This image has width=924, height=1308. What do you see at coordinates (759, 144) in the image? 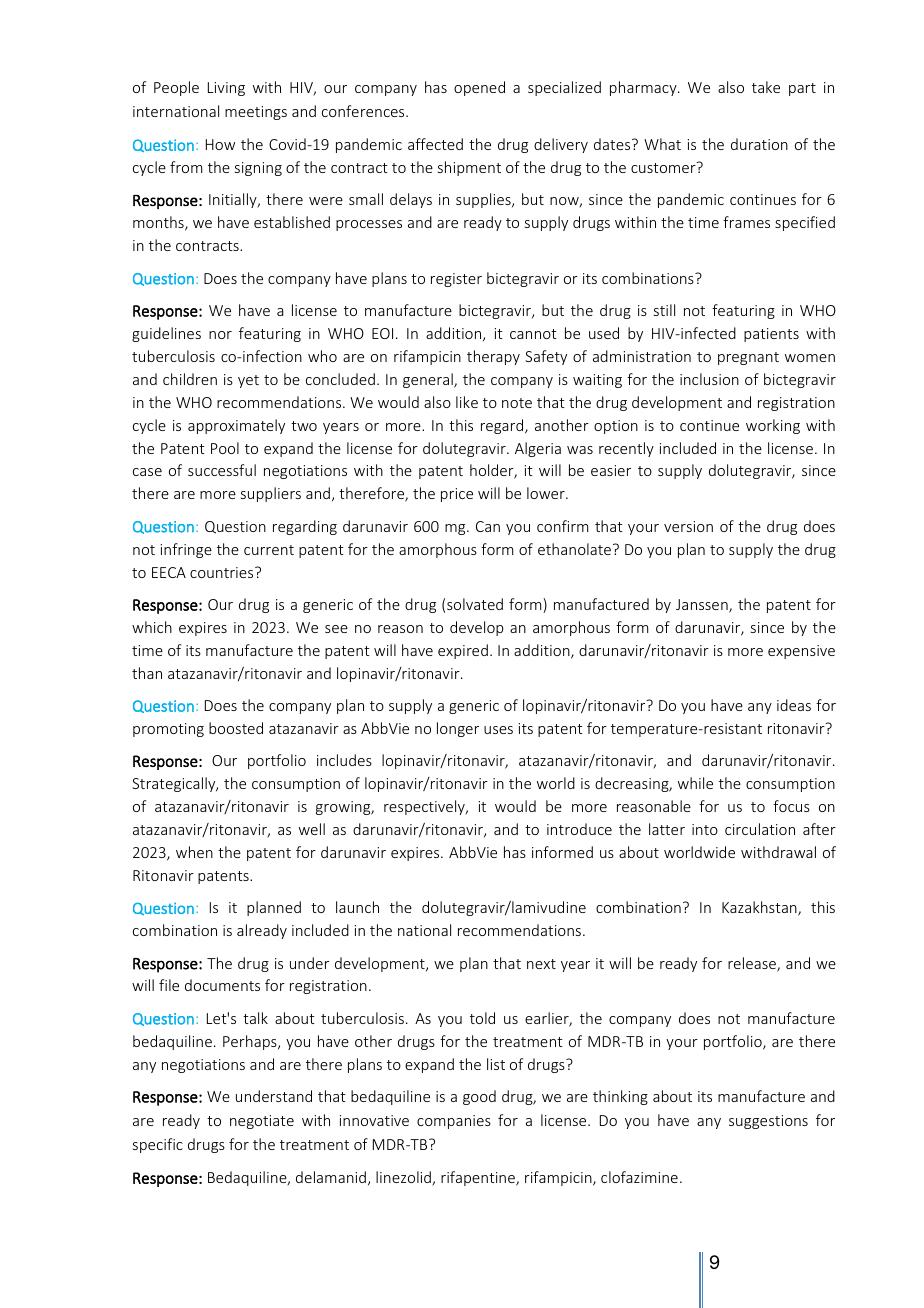
I see `duration` at bounding box center [759, 144].
